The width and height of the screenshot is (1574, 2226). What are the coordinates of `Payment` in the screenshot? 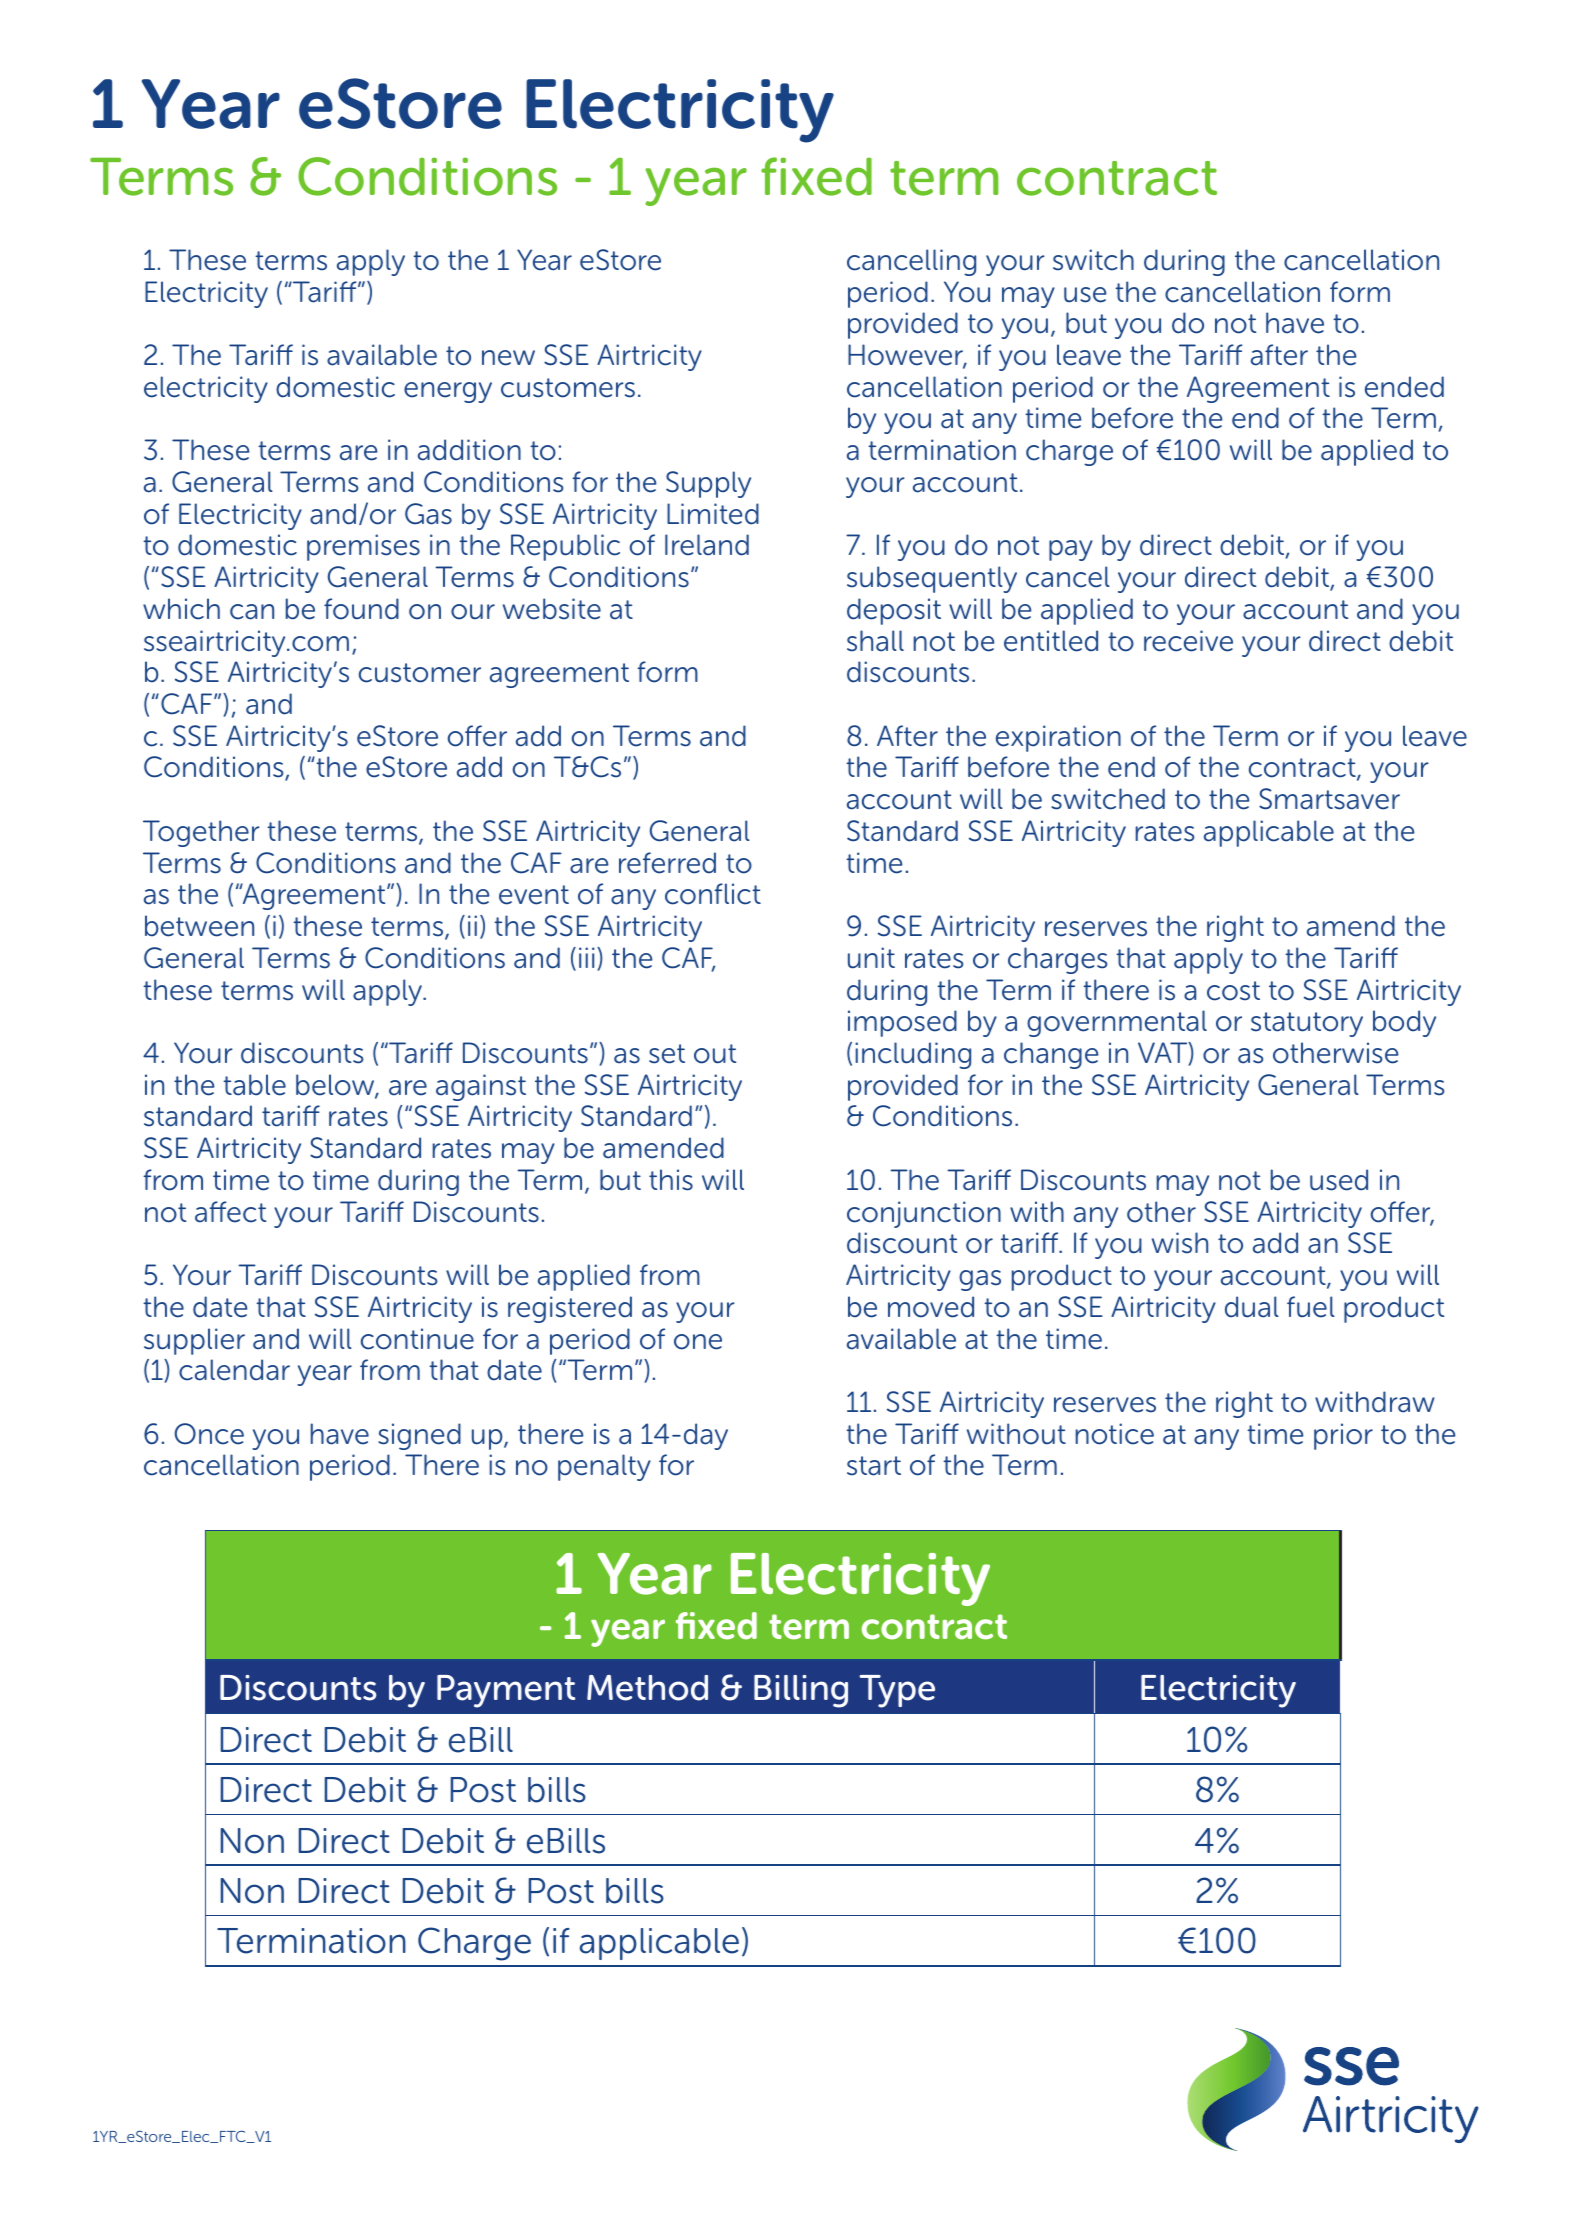 It's located at (506, 1691).
